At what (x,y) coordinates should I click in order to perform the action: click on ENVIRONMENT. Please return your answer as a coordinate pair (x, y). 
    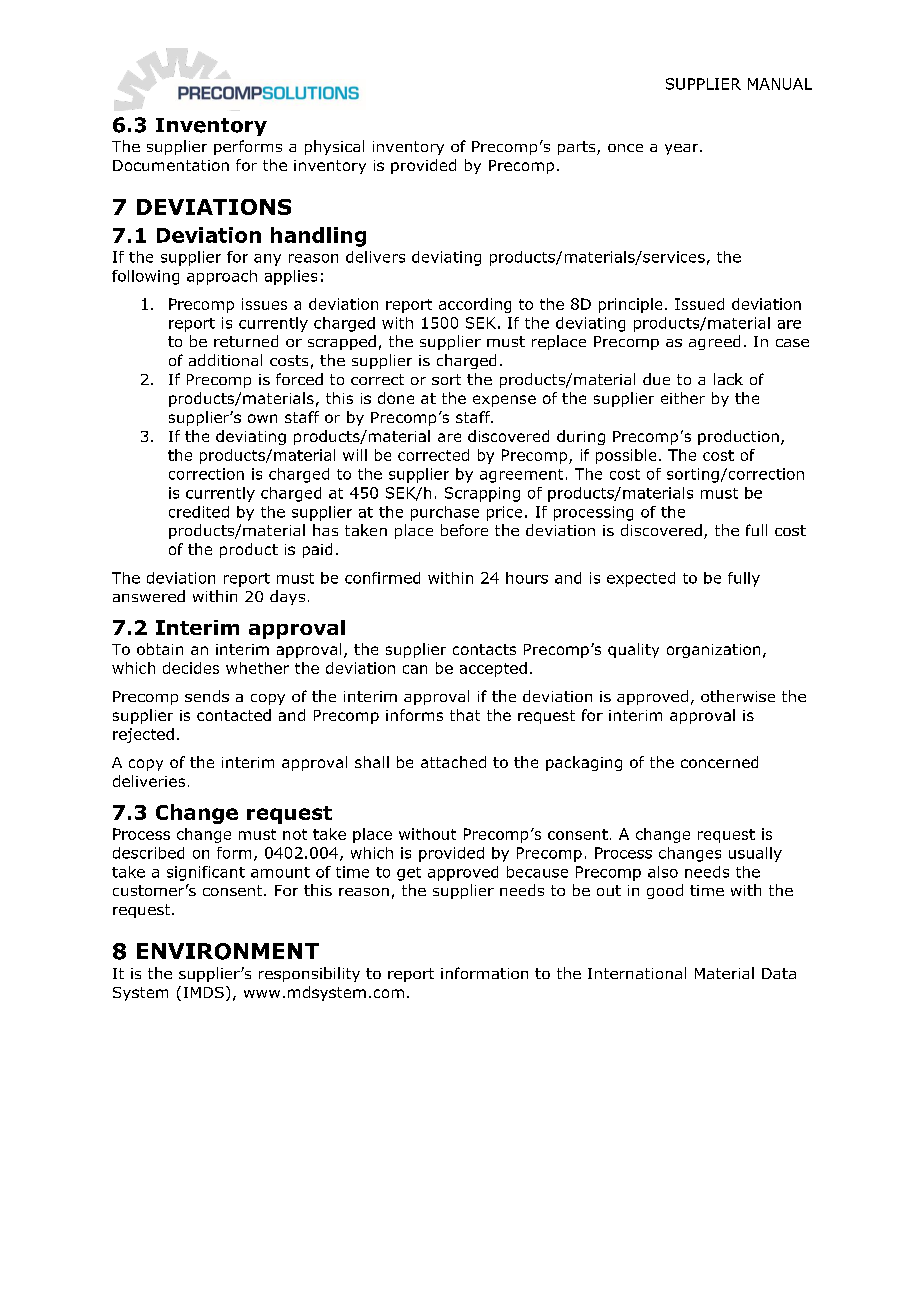
    Looking at the image, I should click on (228, 951).
